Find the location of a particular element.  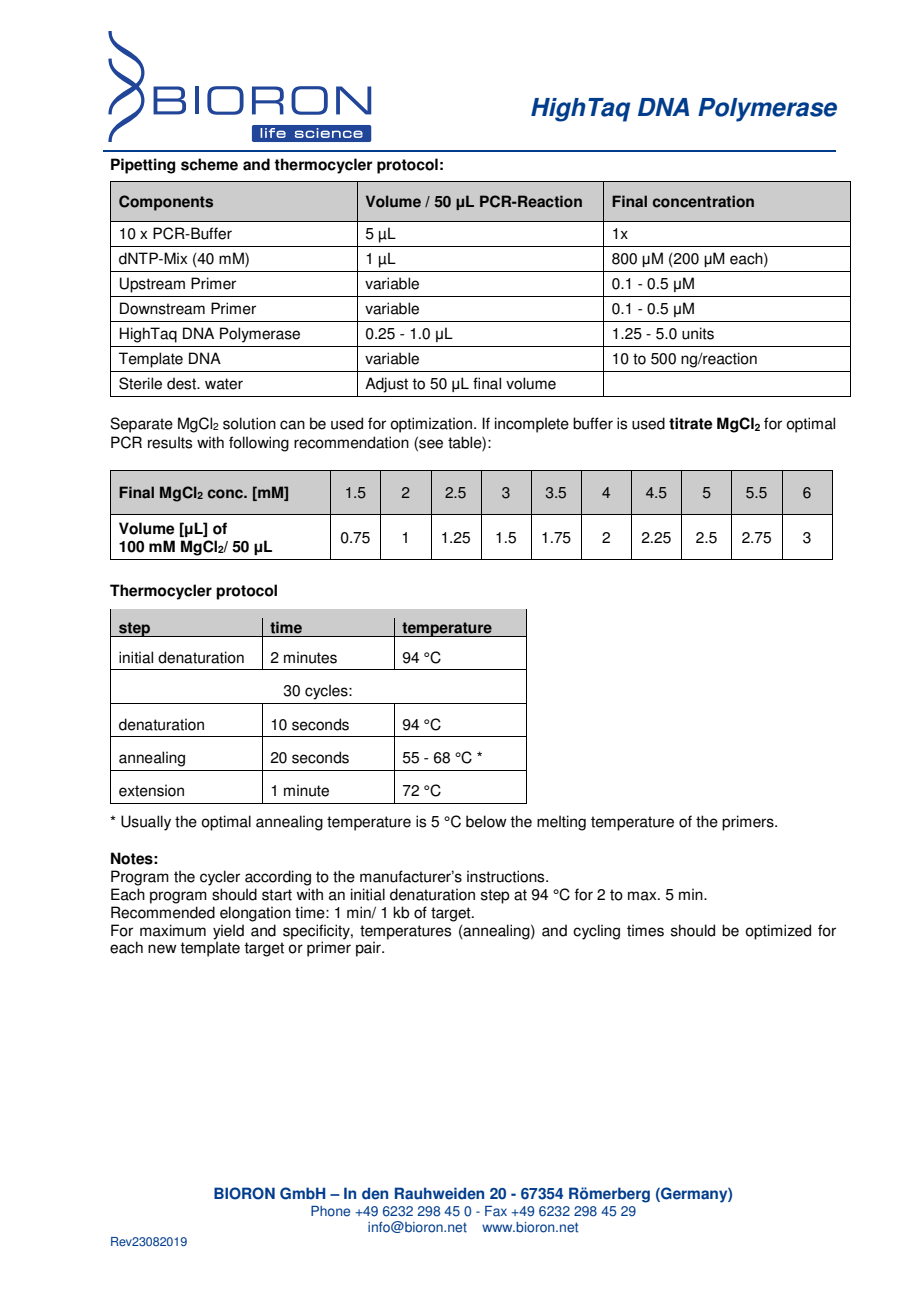

Adjust is located at coordinates (386, 385).
